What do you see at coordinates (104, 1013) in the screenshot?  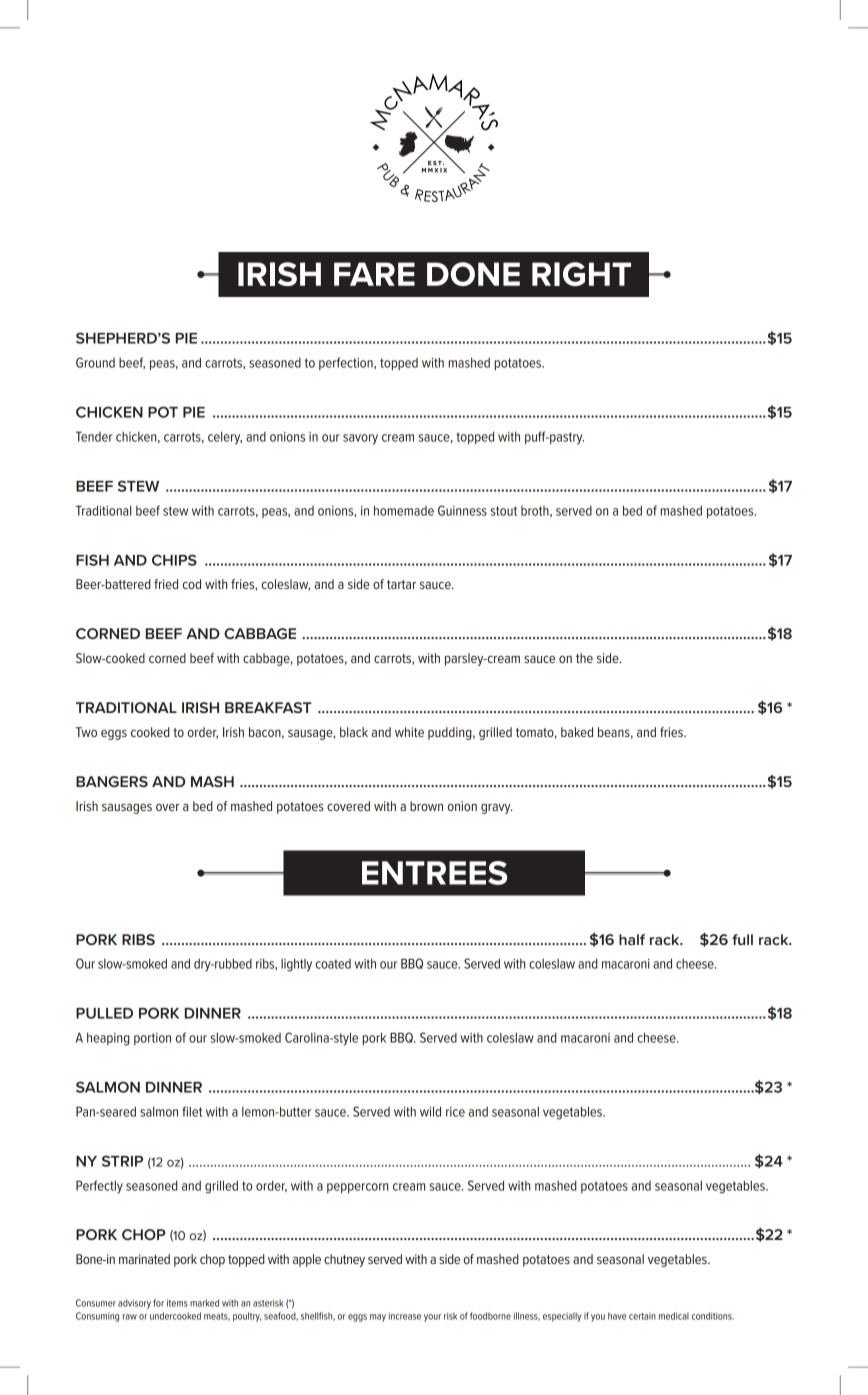 I see `PULLED` at bounding box center [104, 1013].
